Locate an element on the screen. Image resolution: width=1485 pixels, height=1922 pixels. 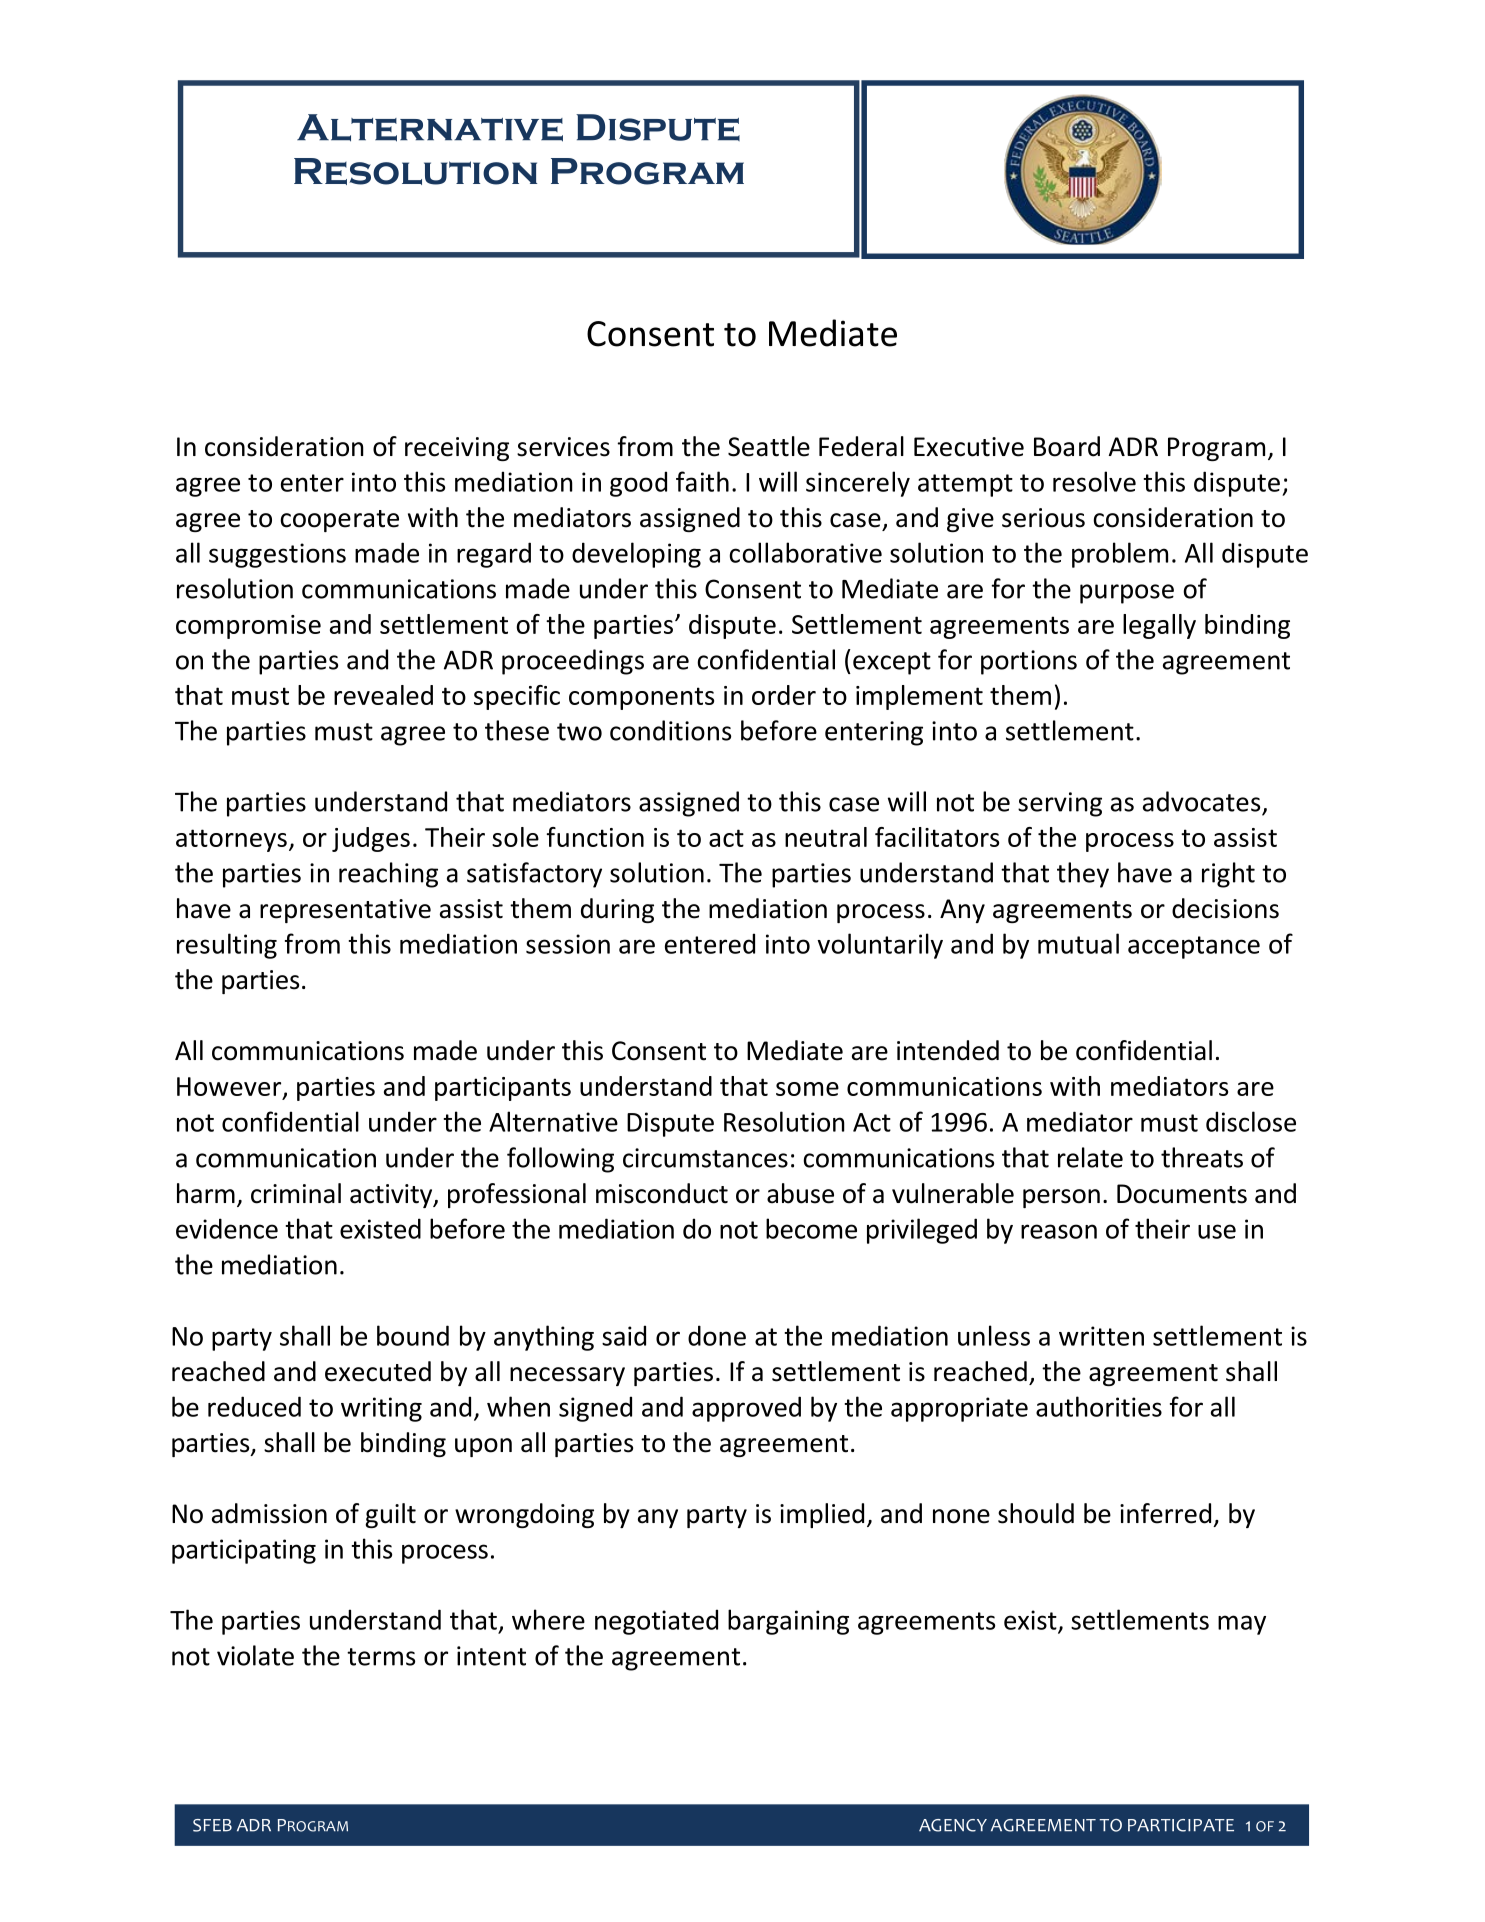
conditions is located at coordinates (670, 730).
